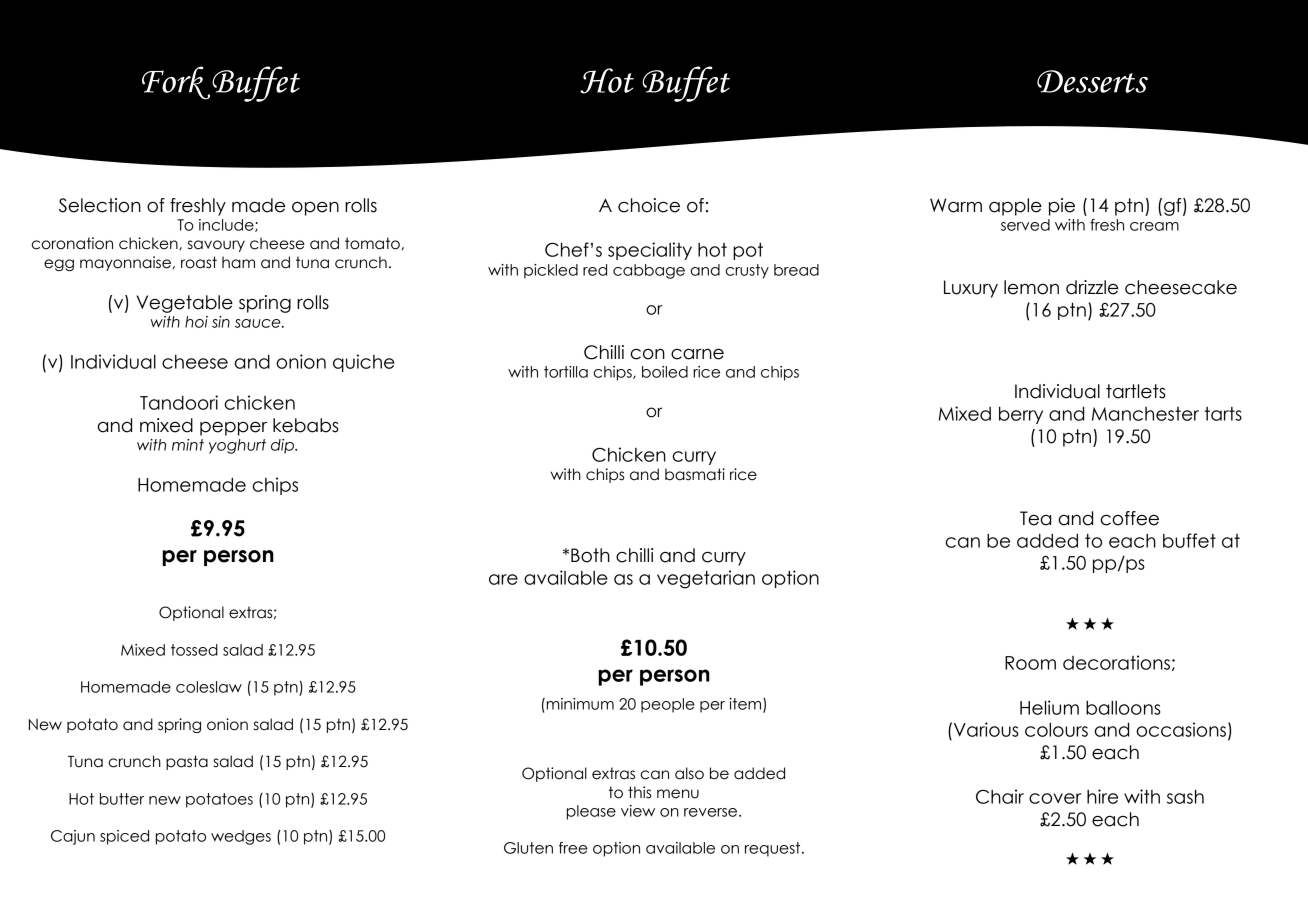 This screenshot has width=1308, height=924. What do you see at coordinates (649, 205) in the screenshot?
I see `choice` at bounding box center [649, 205].
